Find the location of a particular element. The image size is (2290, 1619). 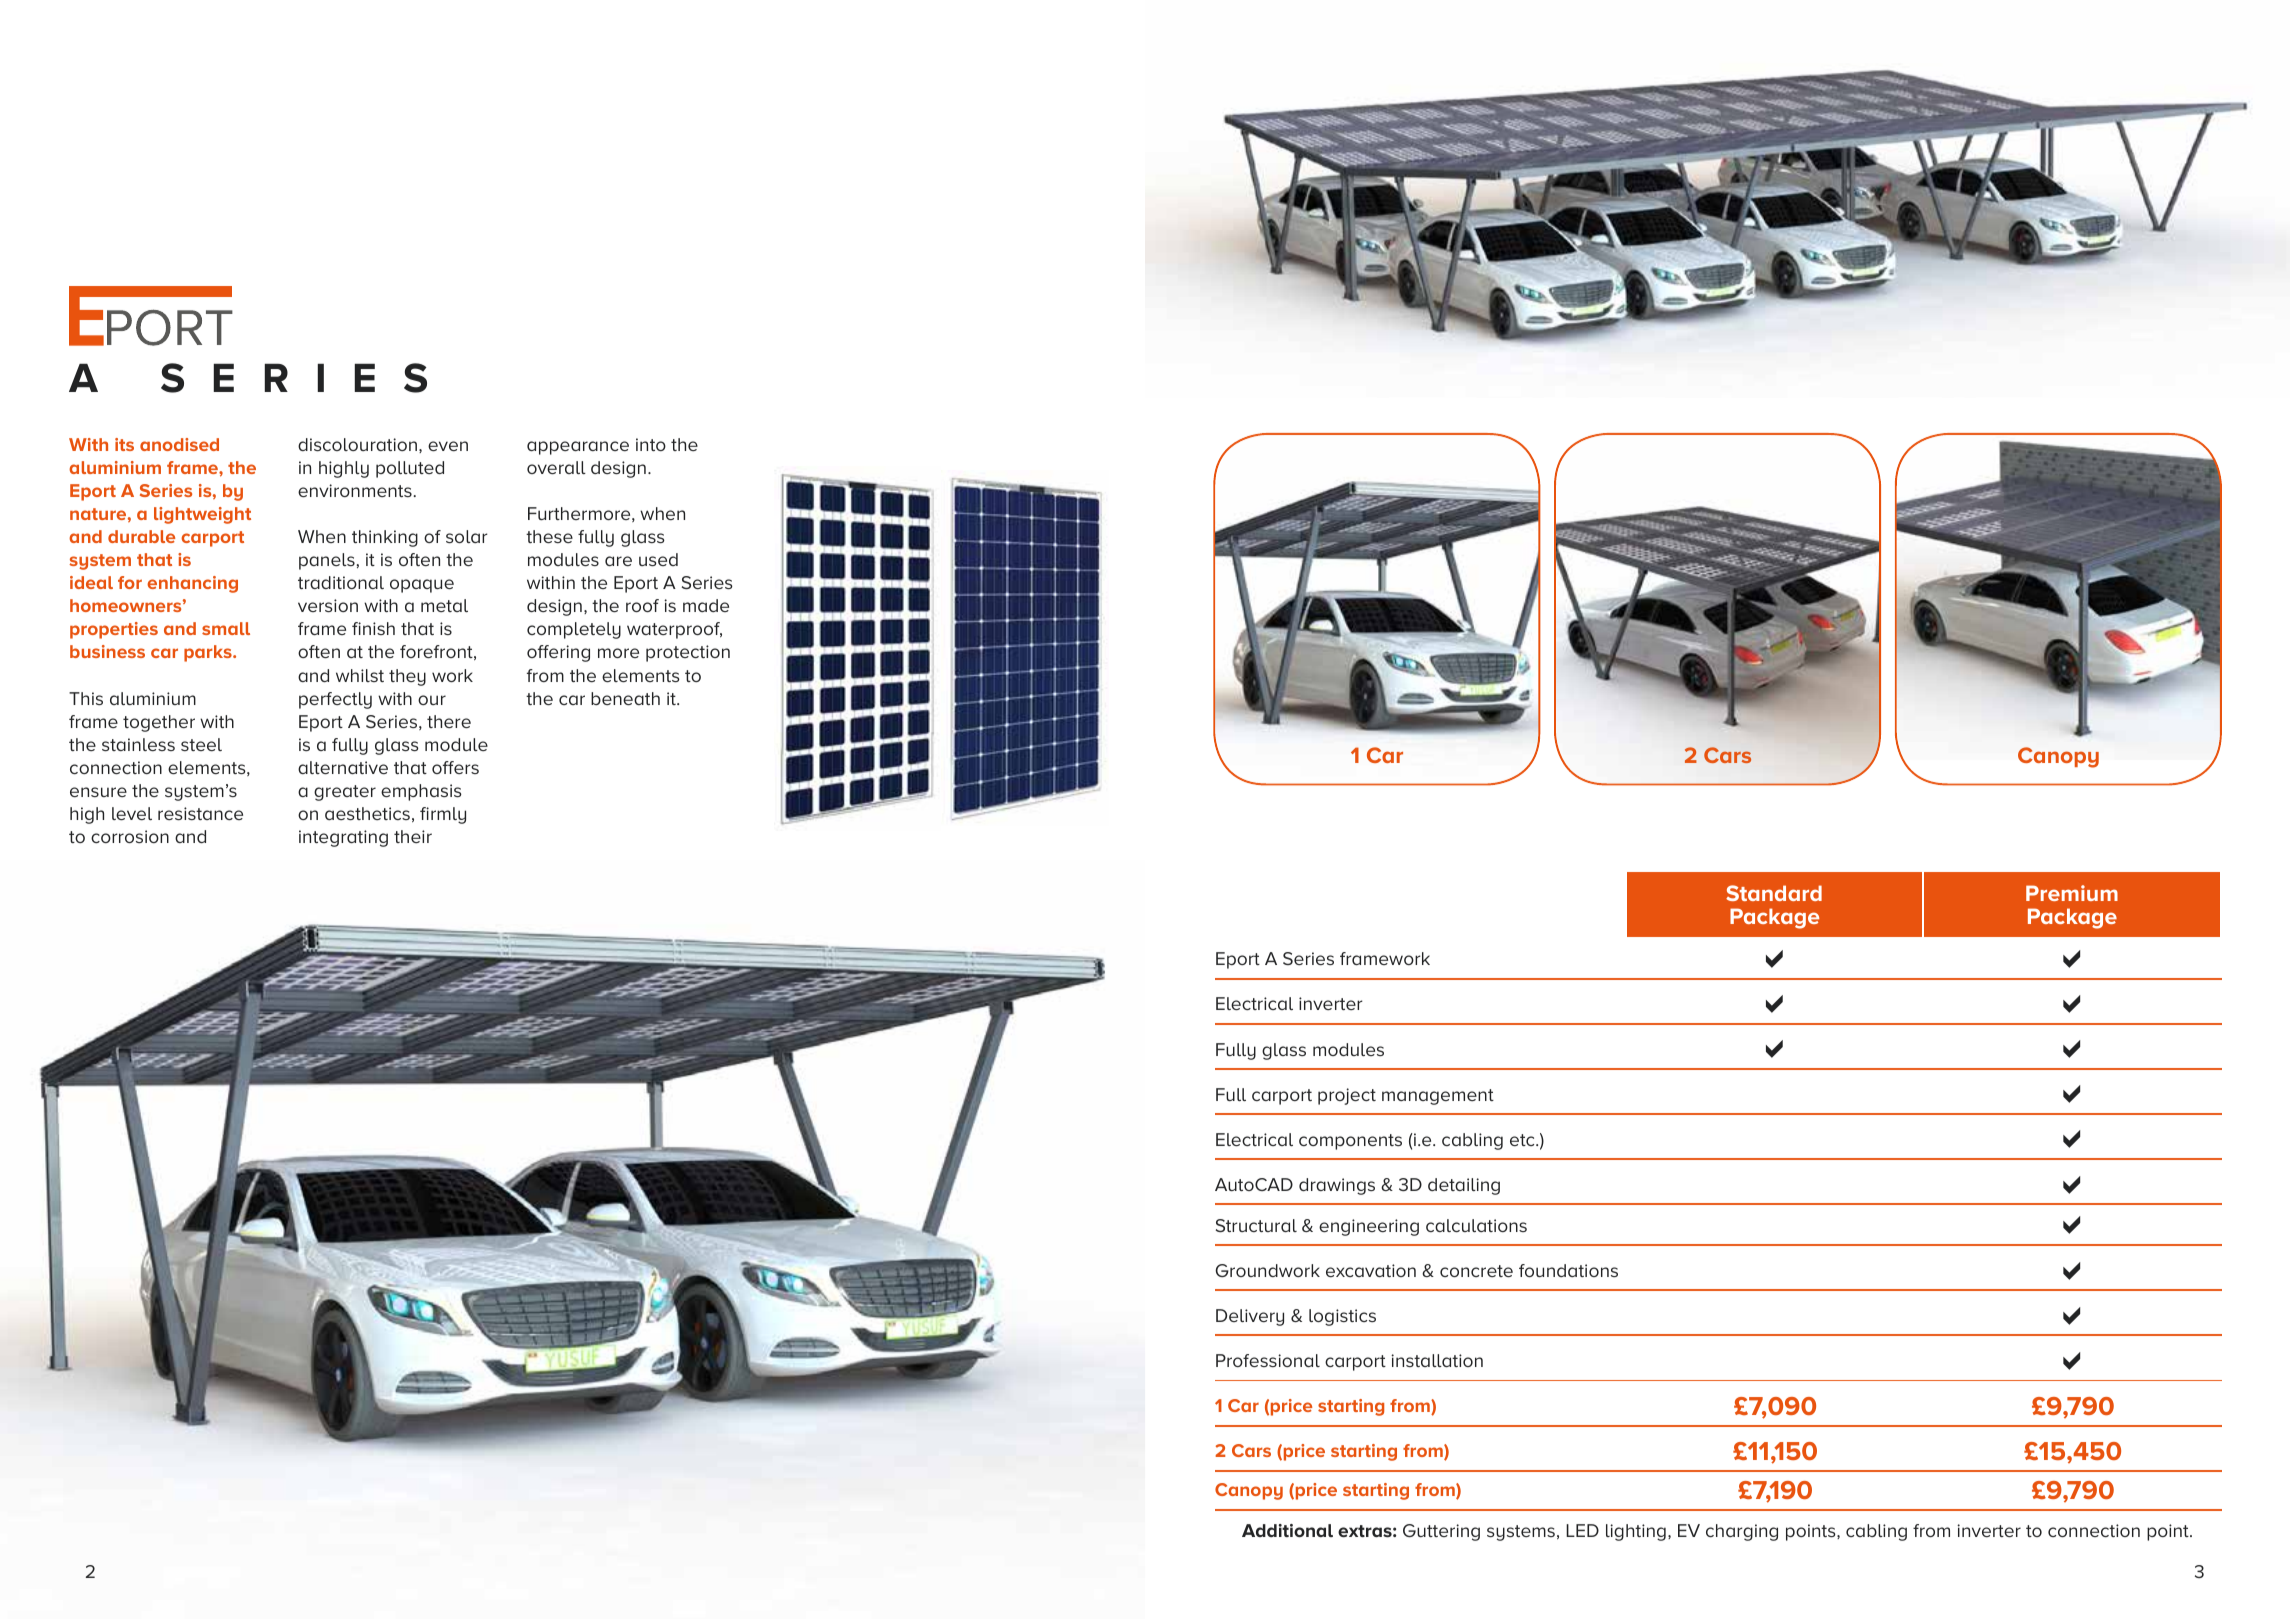

Guttering is located at coordinates (1441, 1532).
